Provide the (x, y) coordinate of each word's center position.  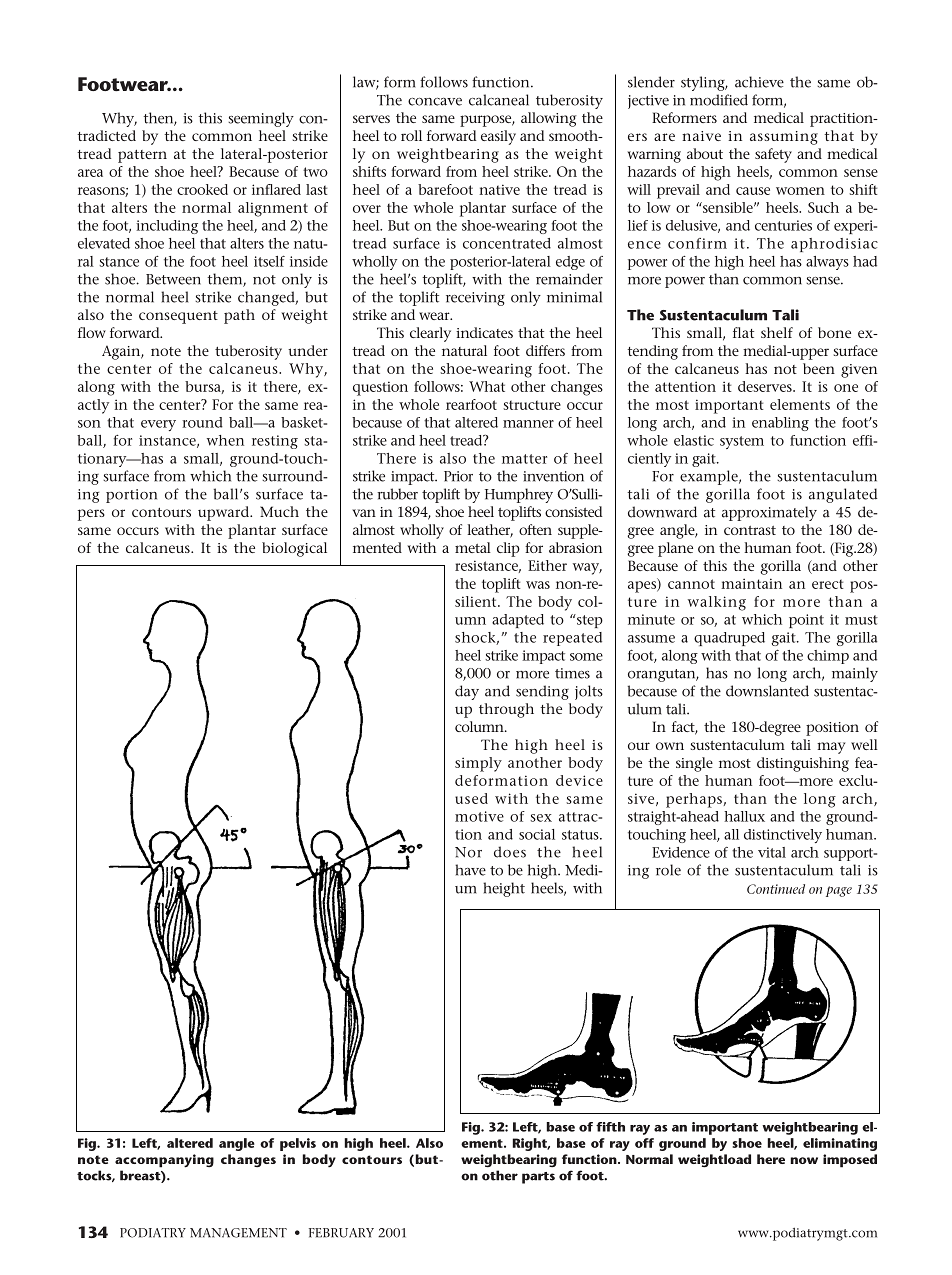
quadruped (729, 639)
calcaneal (499, 100)
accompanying (164, 1161)
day (467, 692)
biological (294, 549)
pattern (142, 156)
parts (538, 1178)
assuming (784, 138)
